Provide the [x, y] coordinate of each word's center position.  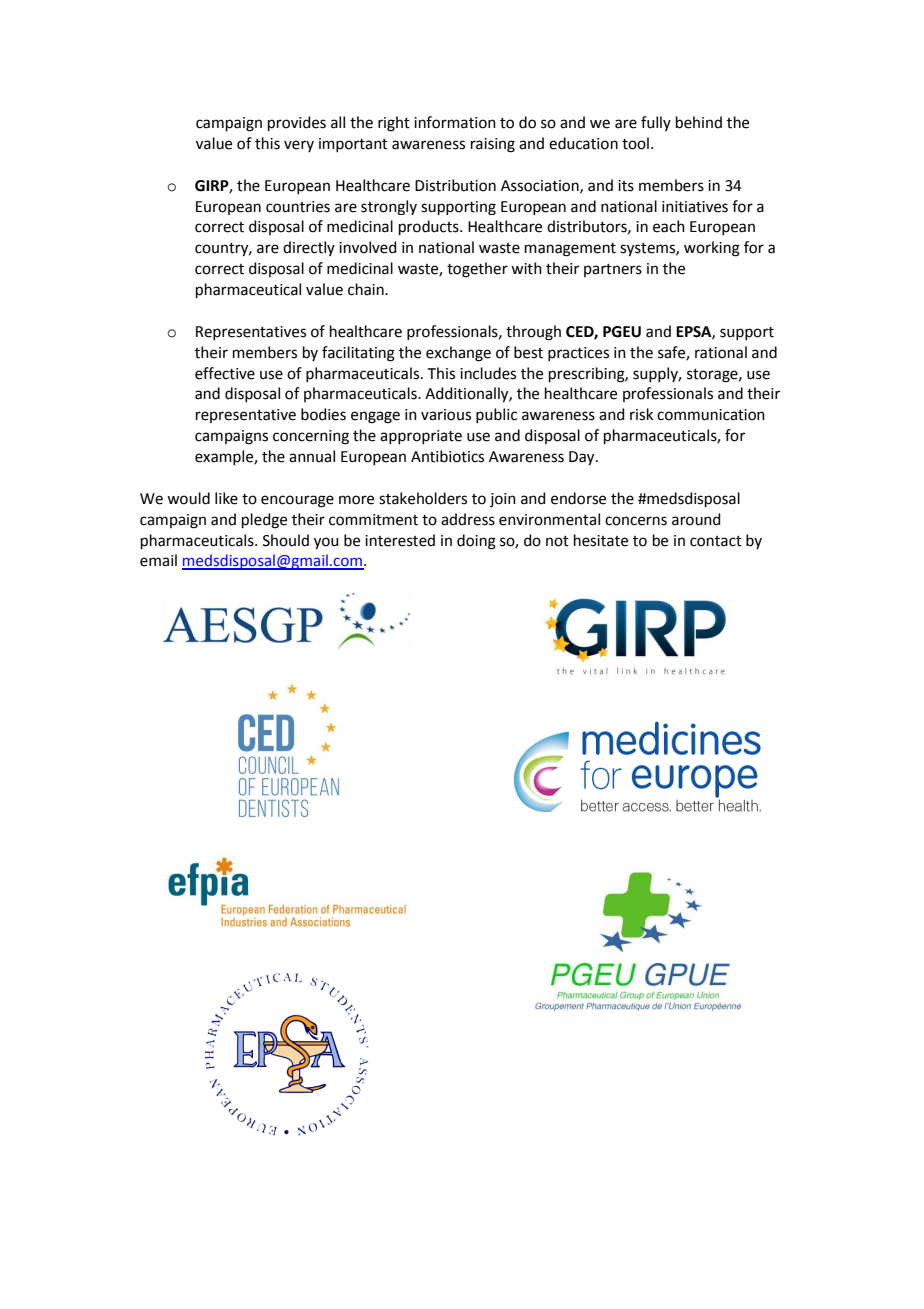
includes [488, 373]
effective [225, 373]
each [669, 226]
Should [286, 540]
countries [298, 207]
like [226, 498]
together [477, 270]
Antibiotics [447, 456]
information [455, 122]
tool [635, 143]
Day [583, 458]
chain [367, 289]
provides [297, 123]
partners [613, 270]
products [430, 227]
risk [641, 414]
